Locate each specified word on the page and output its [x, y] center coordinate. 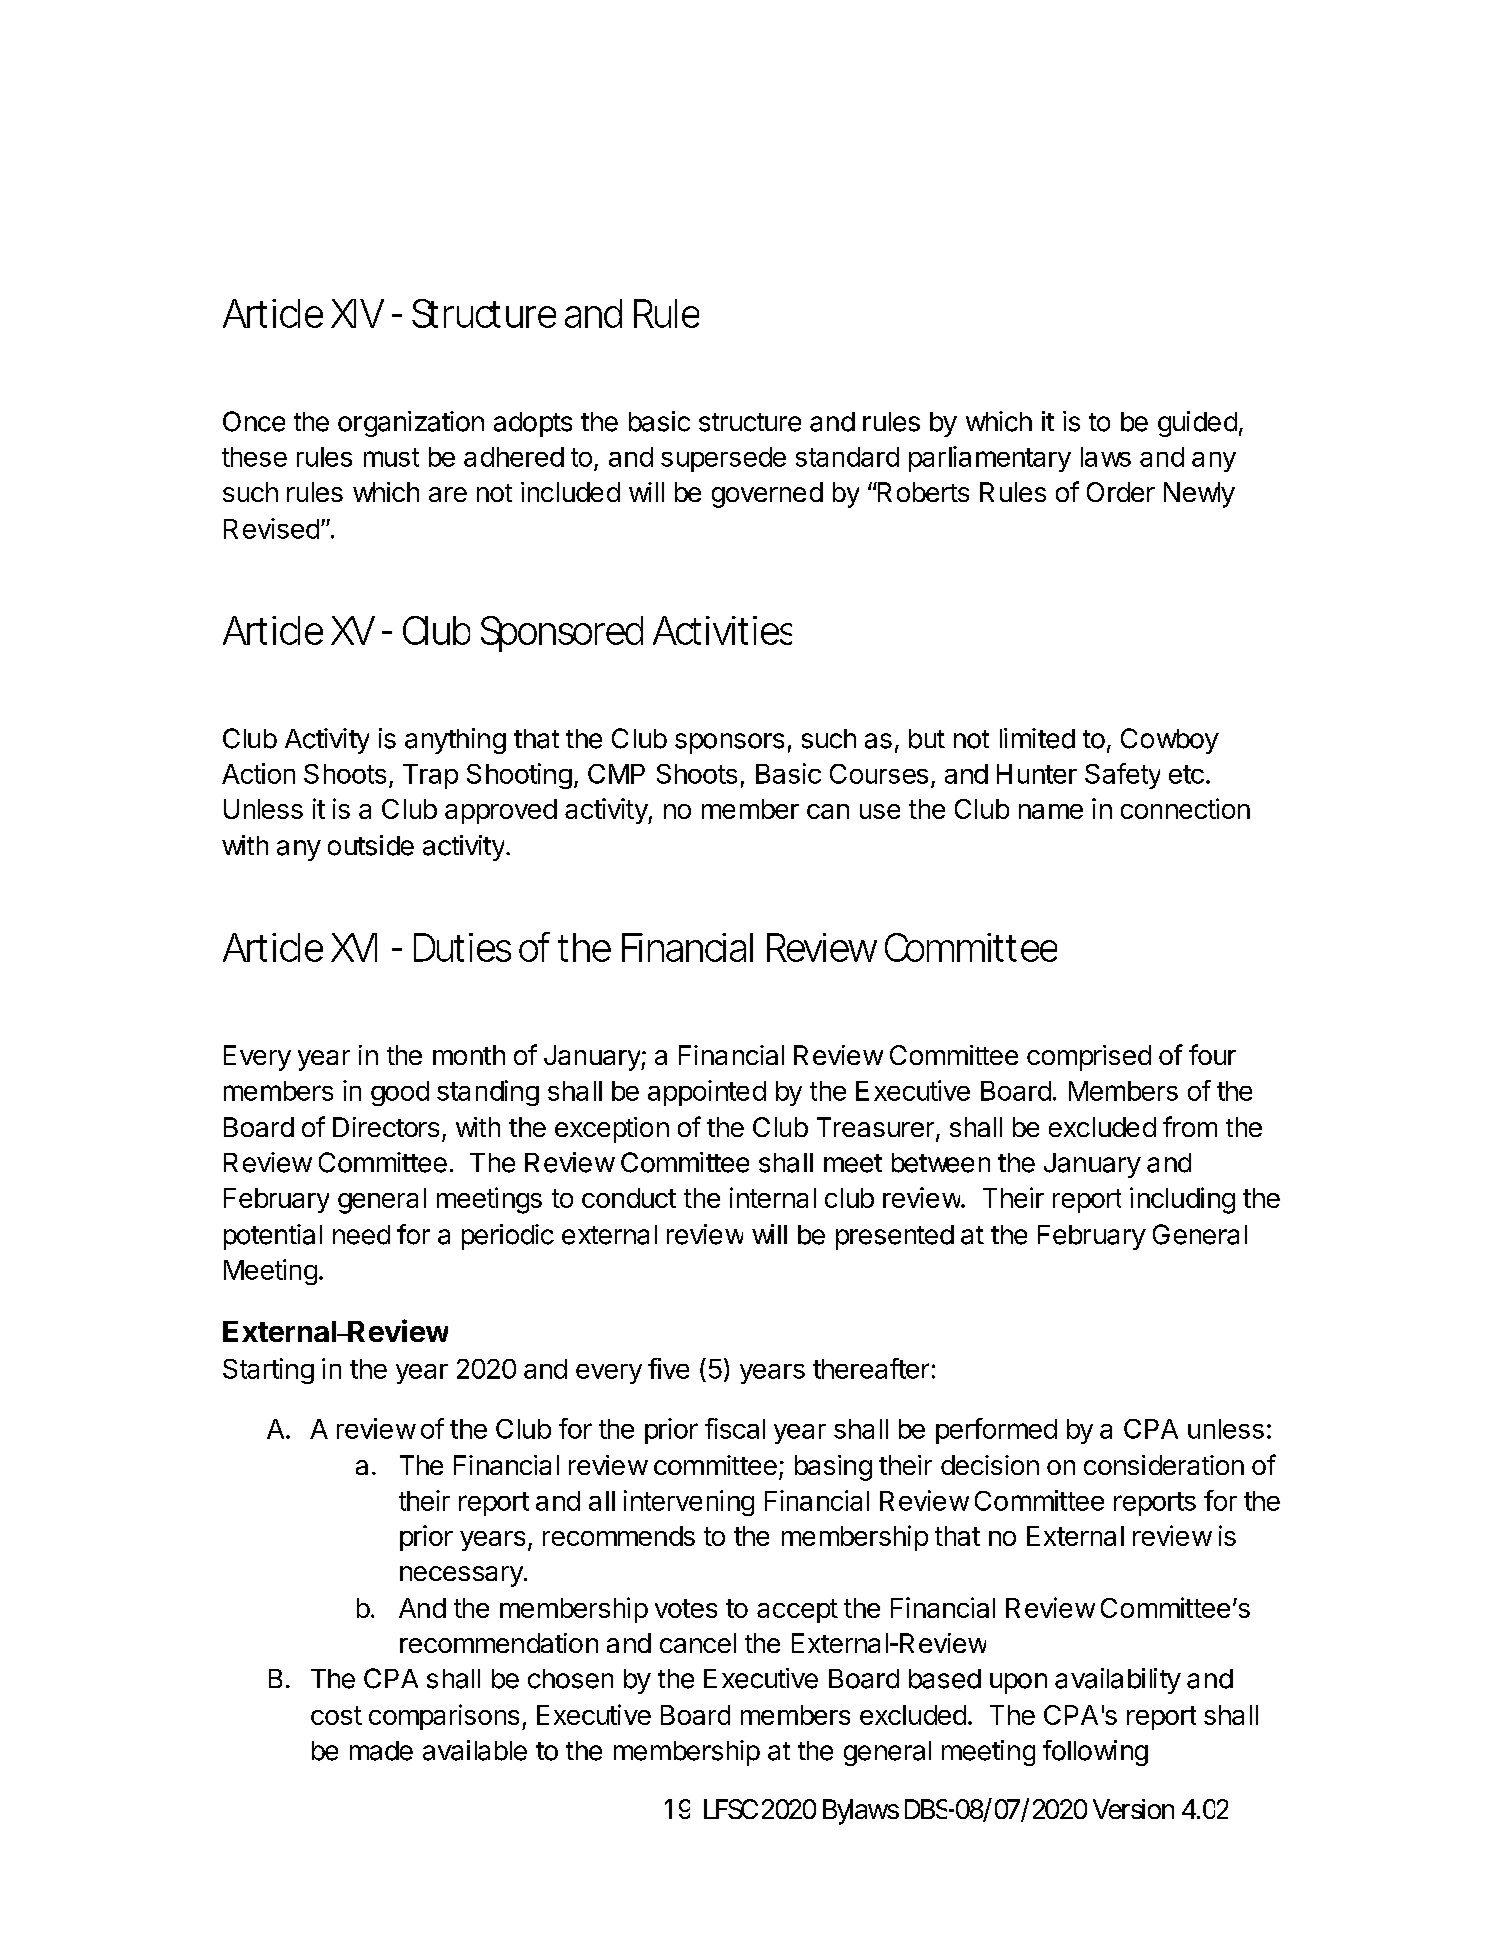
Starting [268, 1371]
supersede [723, 459]
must [391, 457]
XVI [354, 947]
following [1095, 1753]
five [668, 1368]
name [1051, 811]
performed [996, 1431]
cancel [698, 1643]
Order [1121, 492]
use [880, 811]
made [381, 1751]
